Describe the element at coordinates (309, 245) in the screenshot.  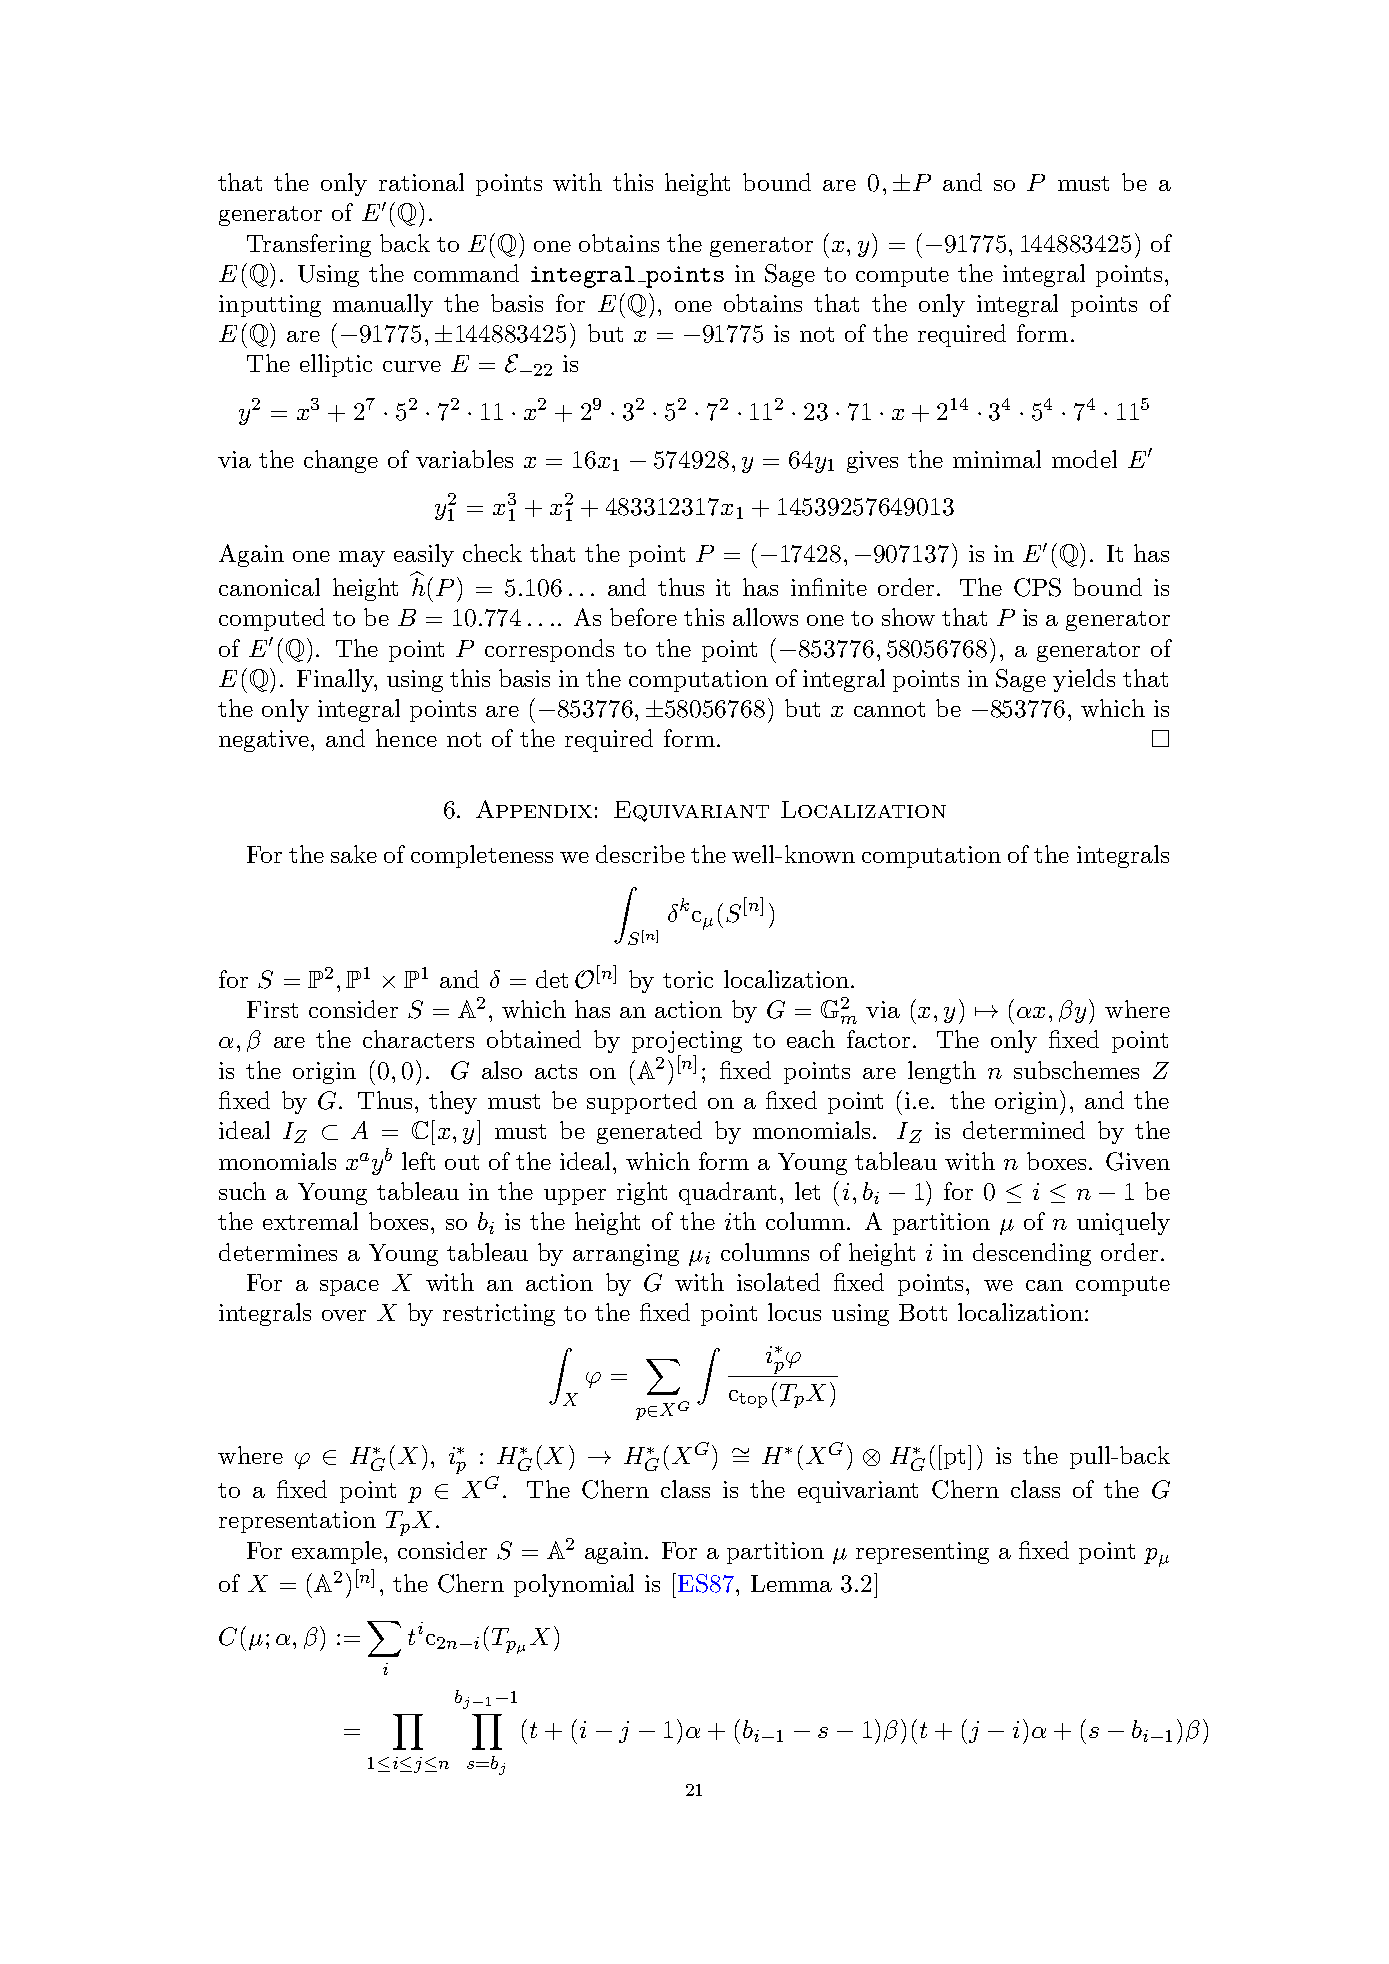
I see `Transfering` at that location.
